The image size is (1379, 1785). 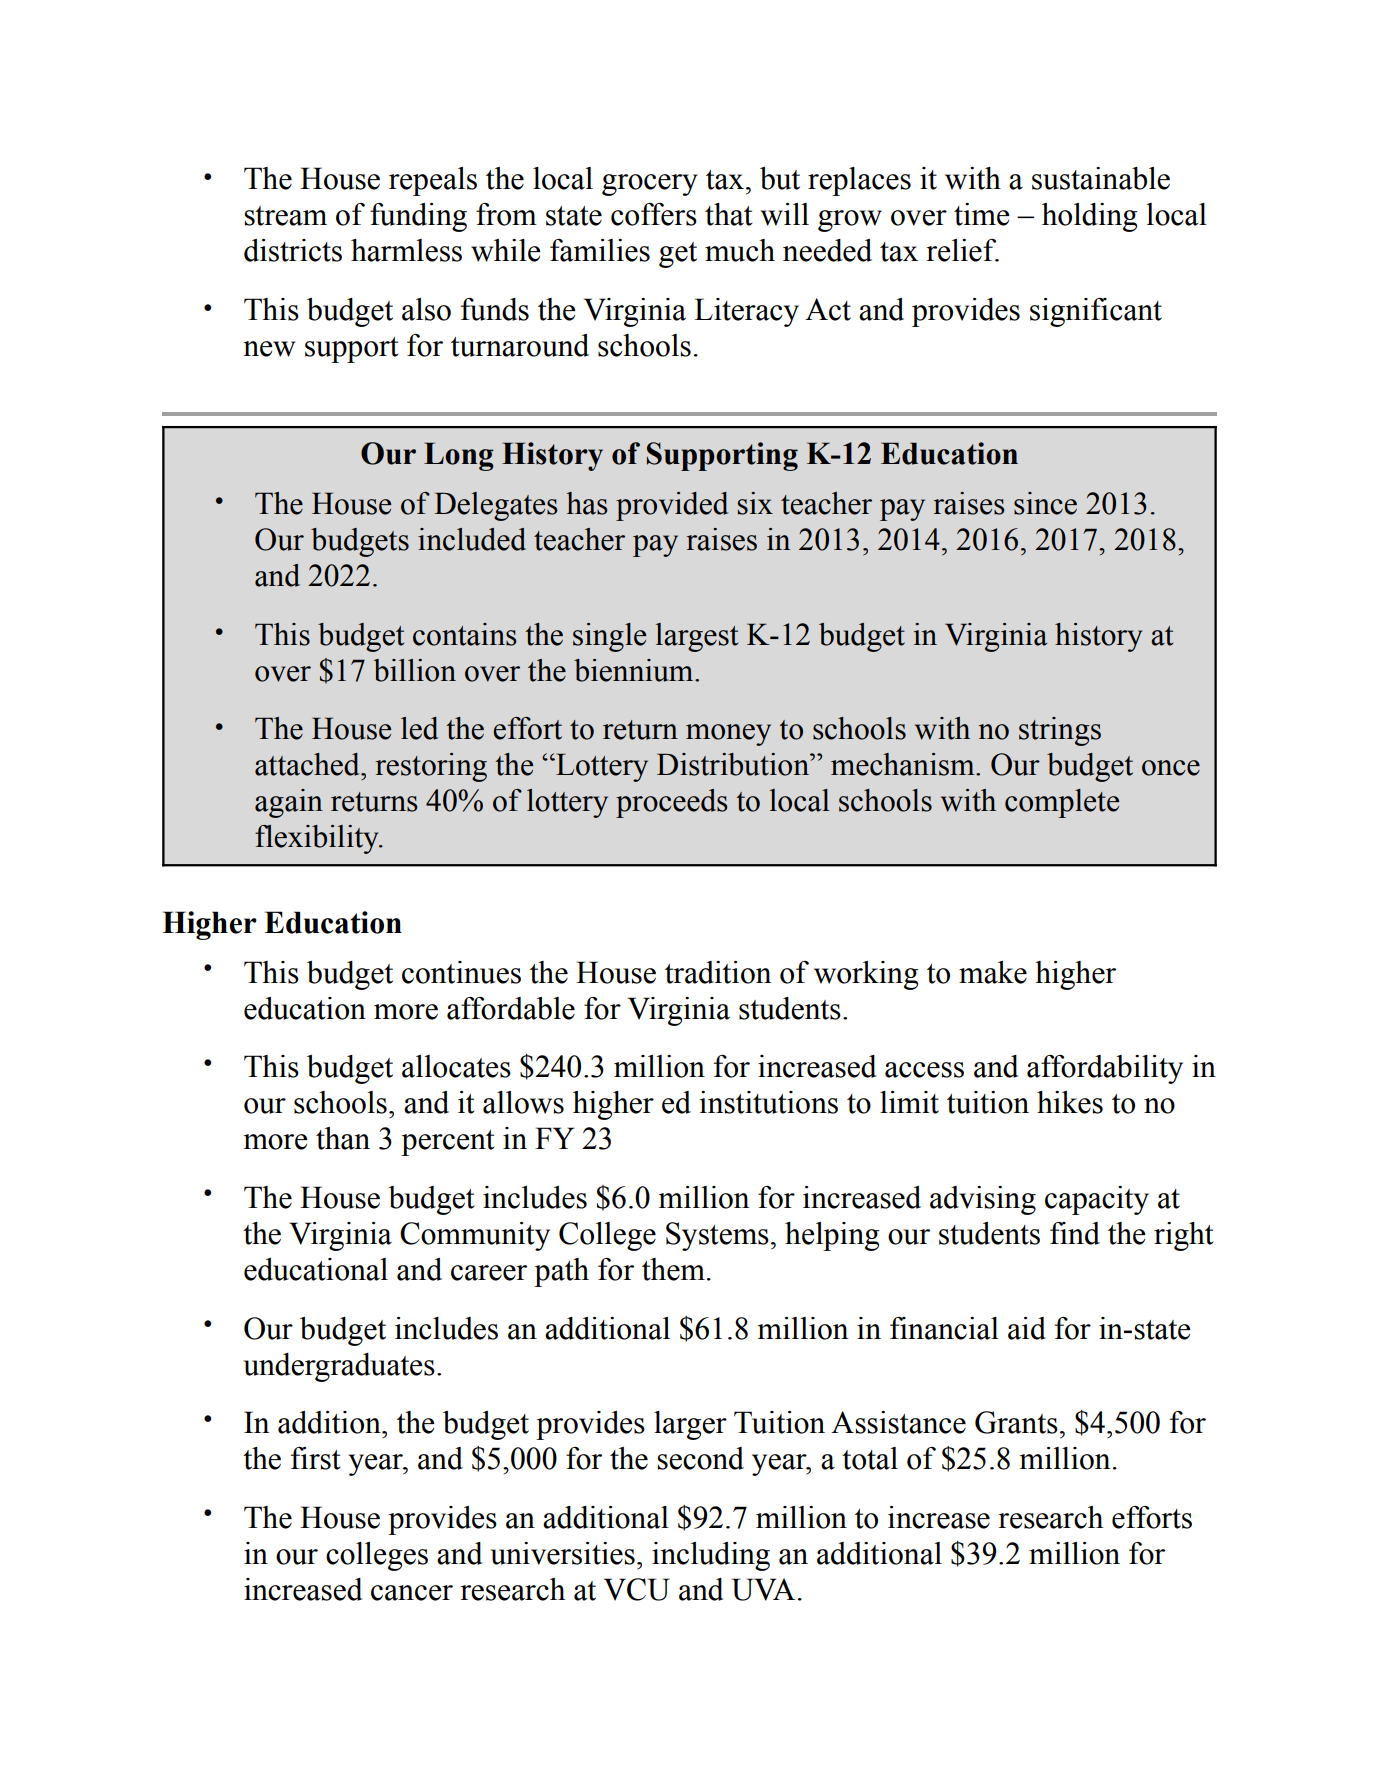 I want to click on six, so click(x=755, y=503).
